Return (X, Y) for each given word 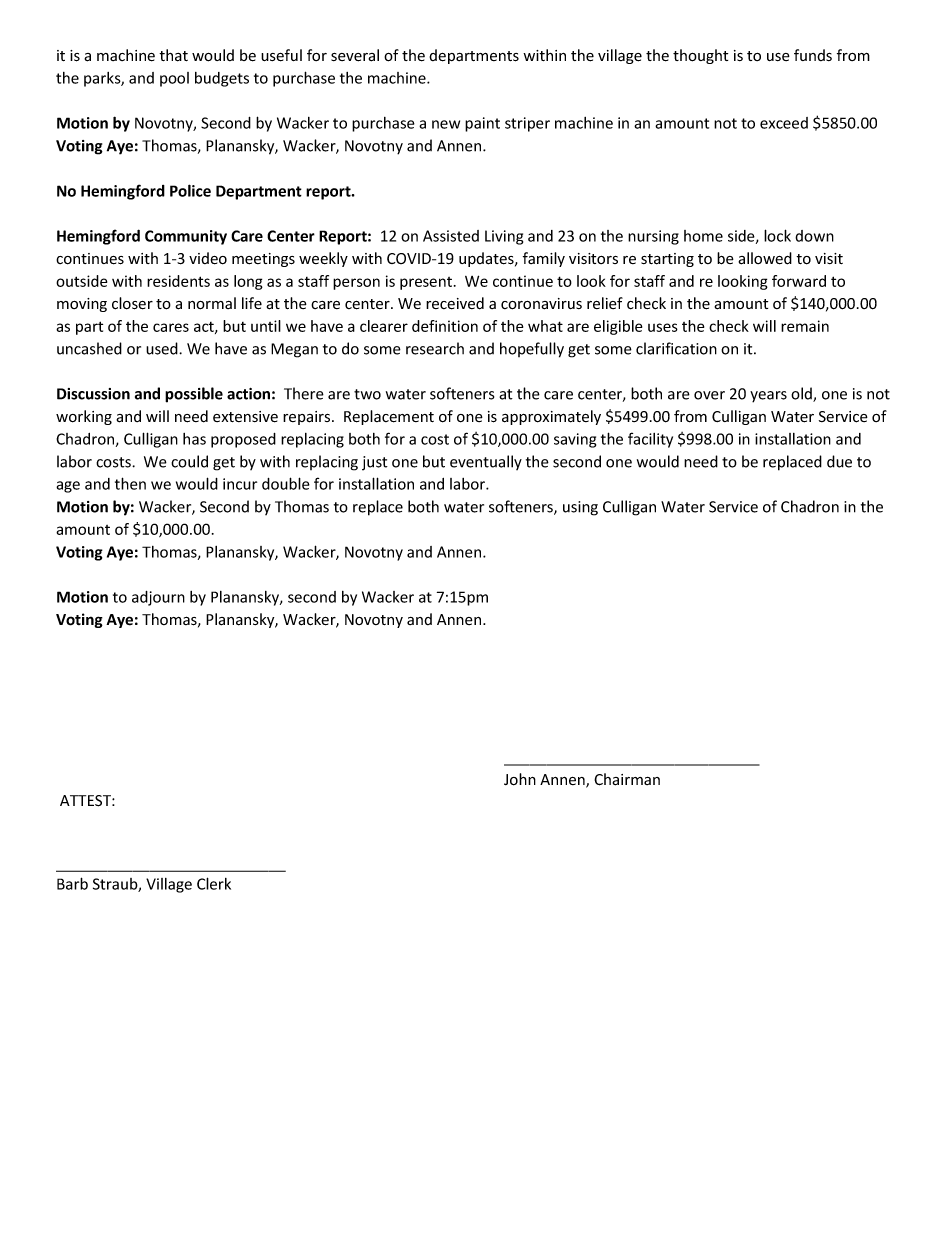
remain (805, 326)
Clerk (214, 883)
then (130, 483)
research (435, 348)
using (580, 508)
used (163, 348)
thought (700, 56)
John (520, 779)
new (446, 124)
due (839, 461)
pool (174, 79)
